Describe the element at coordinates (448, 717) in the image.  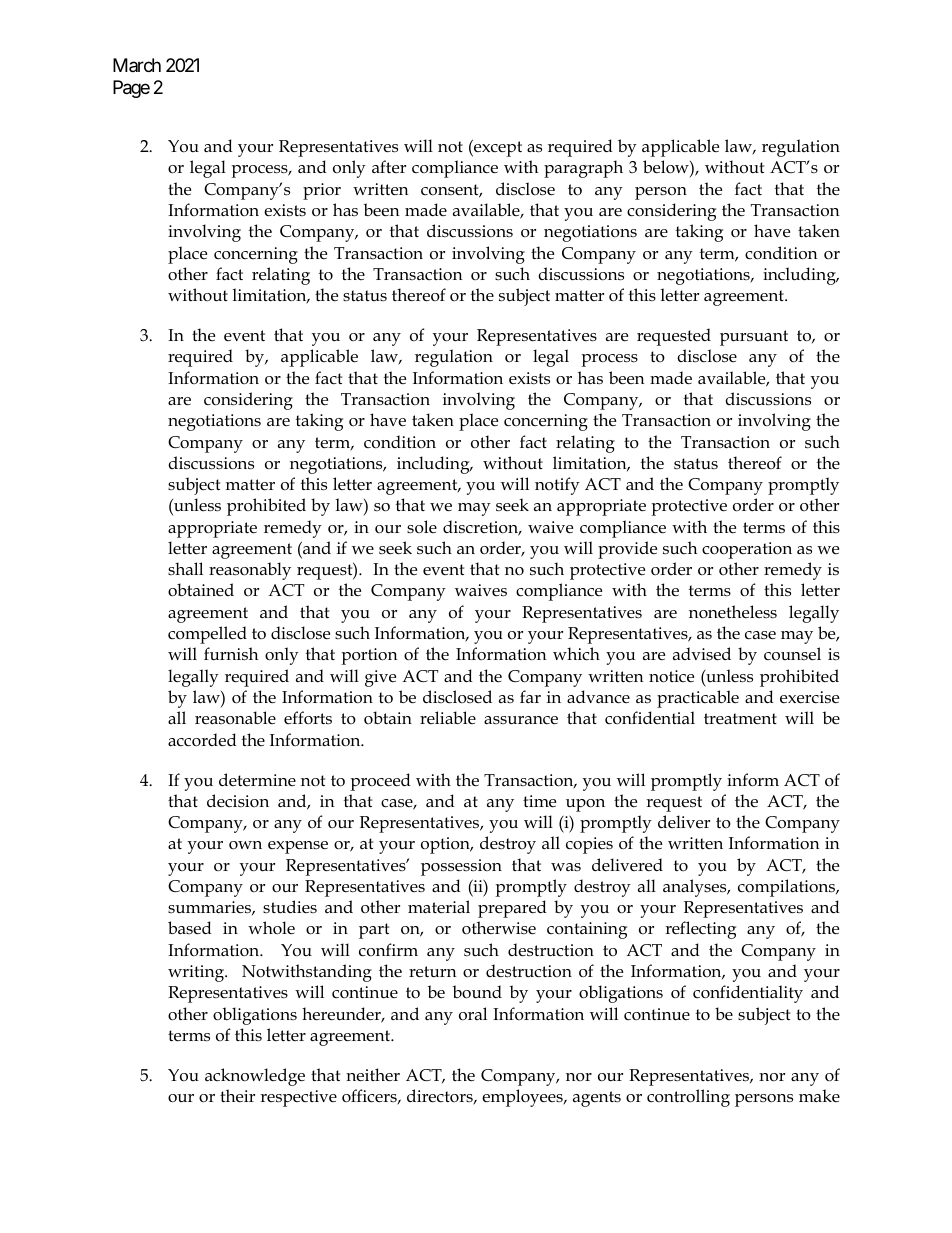
I see `reliable` at that location.
